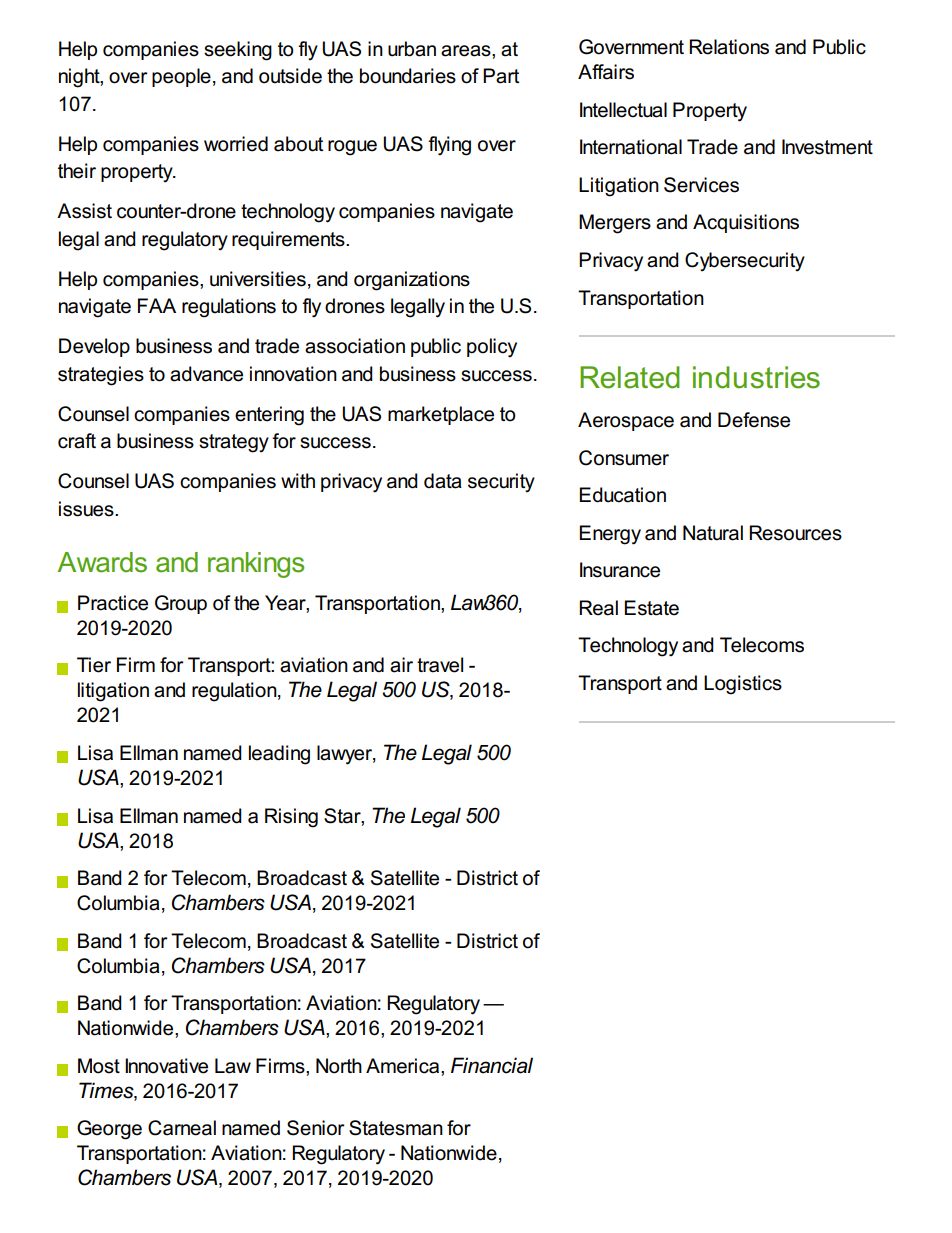  Describe the element at coordinates (713, 533) in the screenshot. I see `Natural` at that location.
